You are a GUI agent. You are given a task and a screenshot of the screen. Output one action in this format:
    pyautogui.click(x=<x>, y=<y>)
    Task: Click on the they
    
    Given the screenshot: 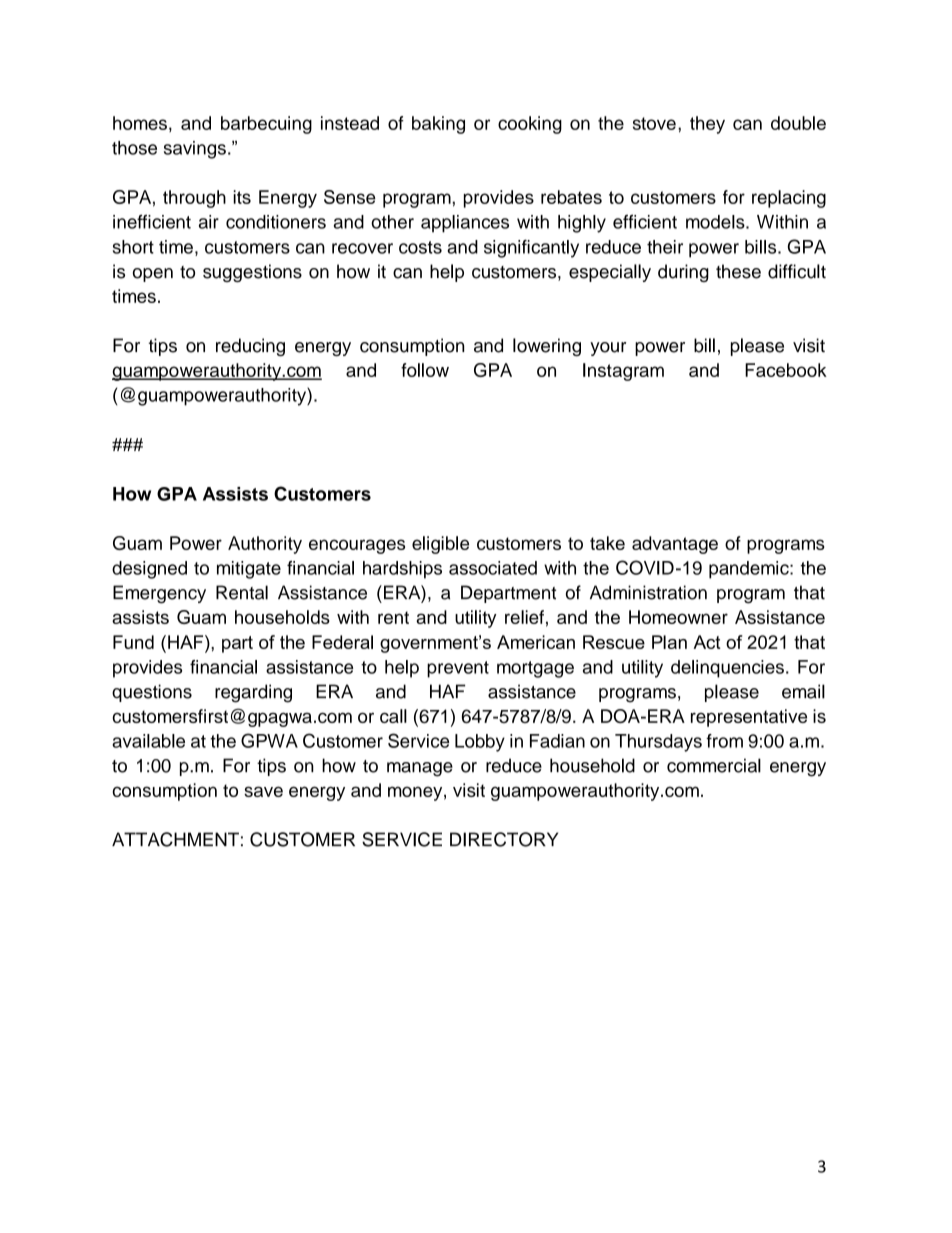 What is the action you would take?
    pyautogui.click(x=707, y=125)
